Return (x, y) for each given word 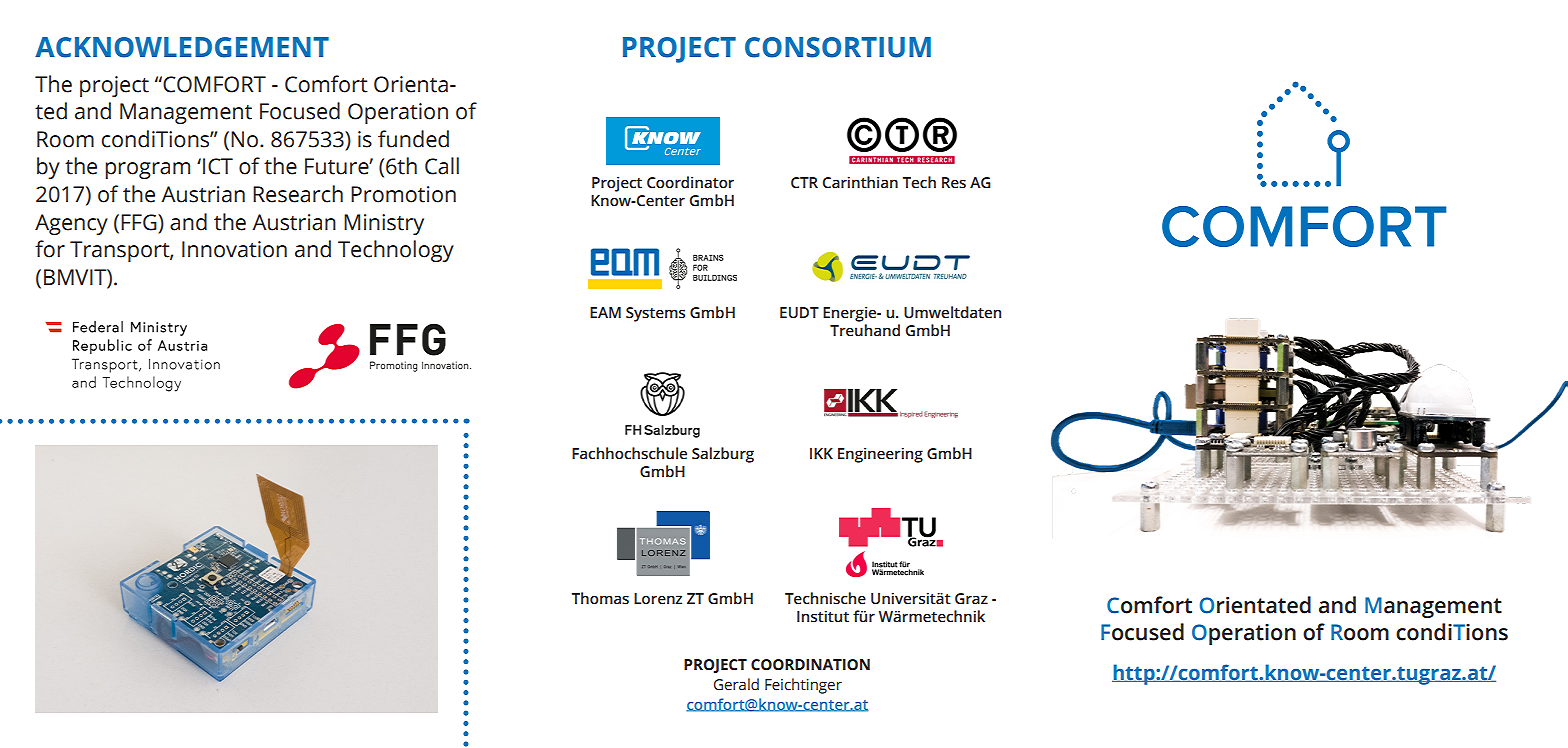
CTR (804, 183)
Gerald (736, 684)
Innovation (234, 249)
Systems (655, 314)
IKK (821, 453)
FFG (140, 222)
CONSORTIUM (838, 47)
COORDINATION (810, 665)
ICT (218, 166)
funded (413, 139)
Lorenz (658, 599)
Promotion (403, 194)
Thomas (600, 598)
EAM (605, 312)
